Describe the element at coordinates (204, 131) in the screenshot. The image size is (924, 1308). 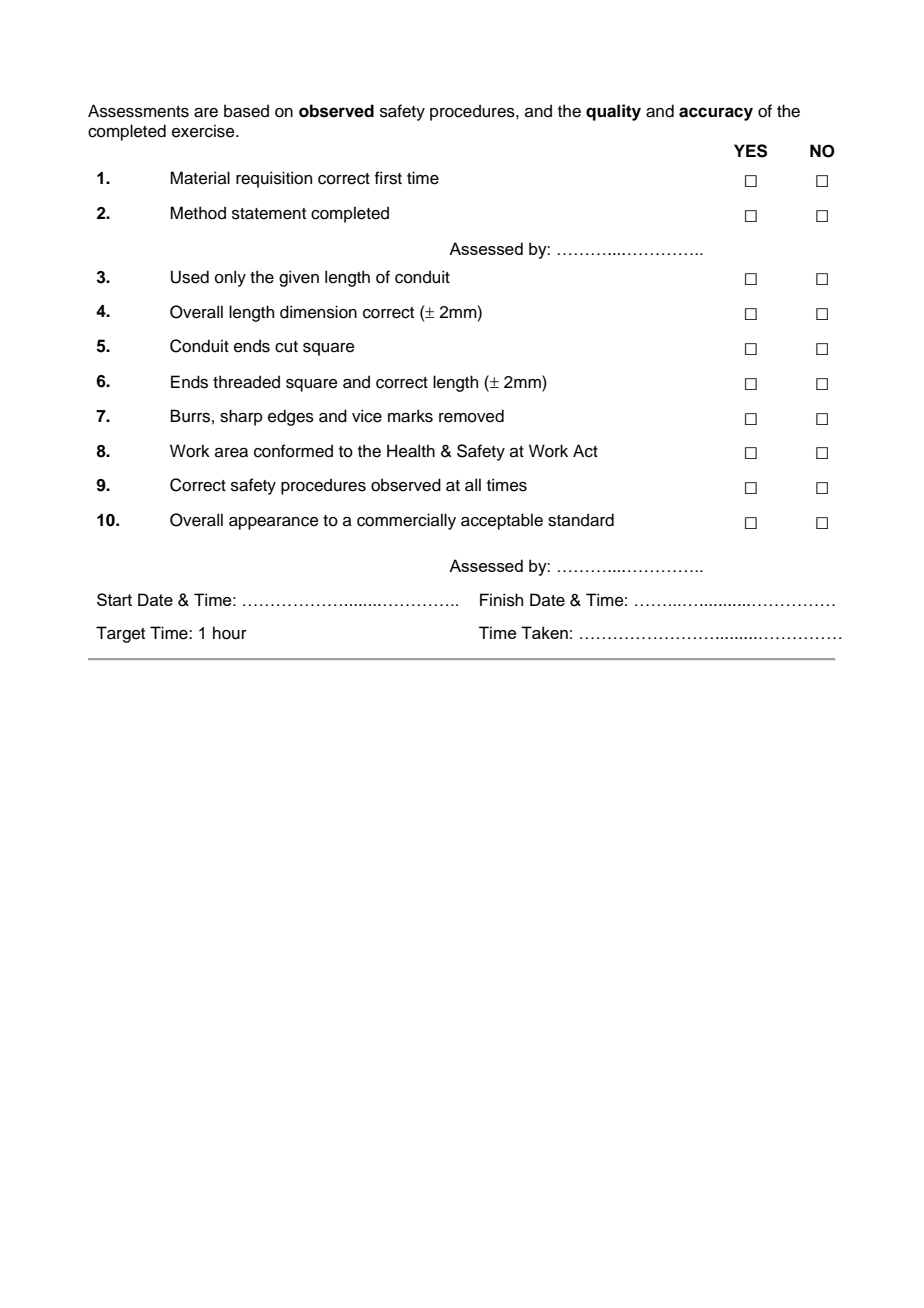
I see `exercise` at that location.
